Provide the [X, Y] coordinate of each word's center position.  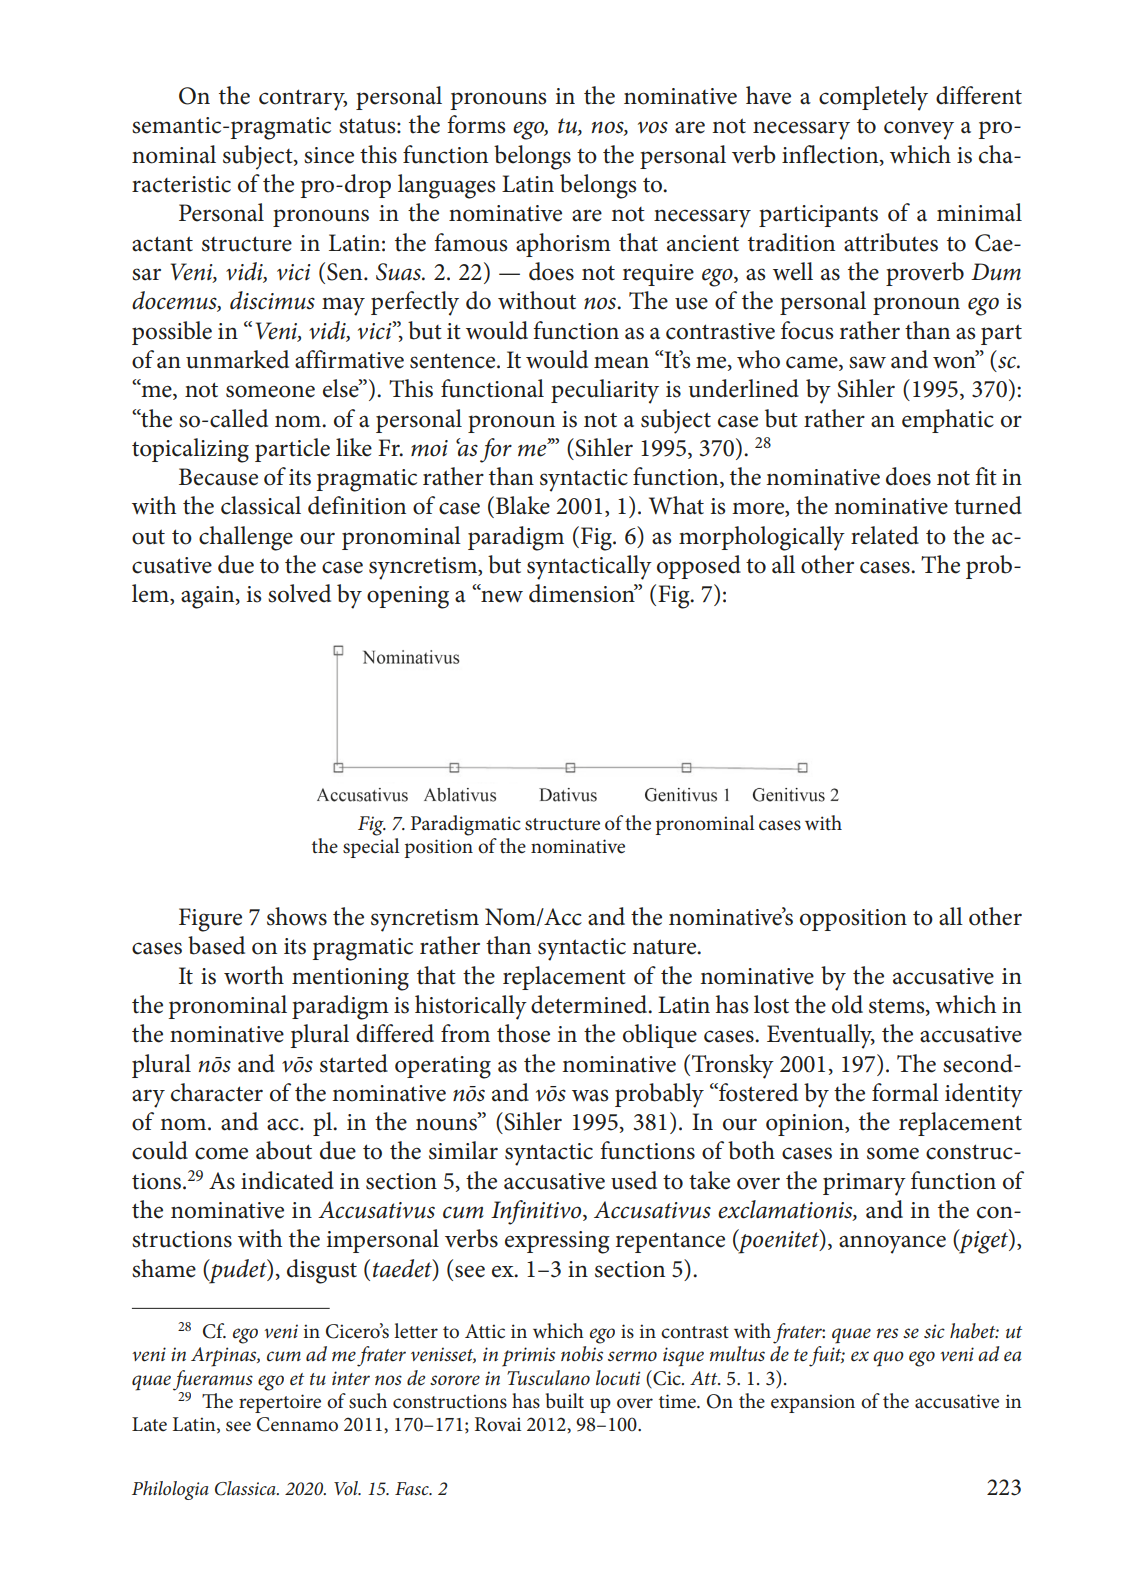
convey [919, 130]
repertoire [280, 1403]
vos [653, 127]
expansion [813, 1403]
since [329, 155]
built [565, 1401]
